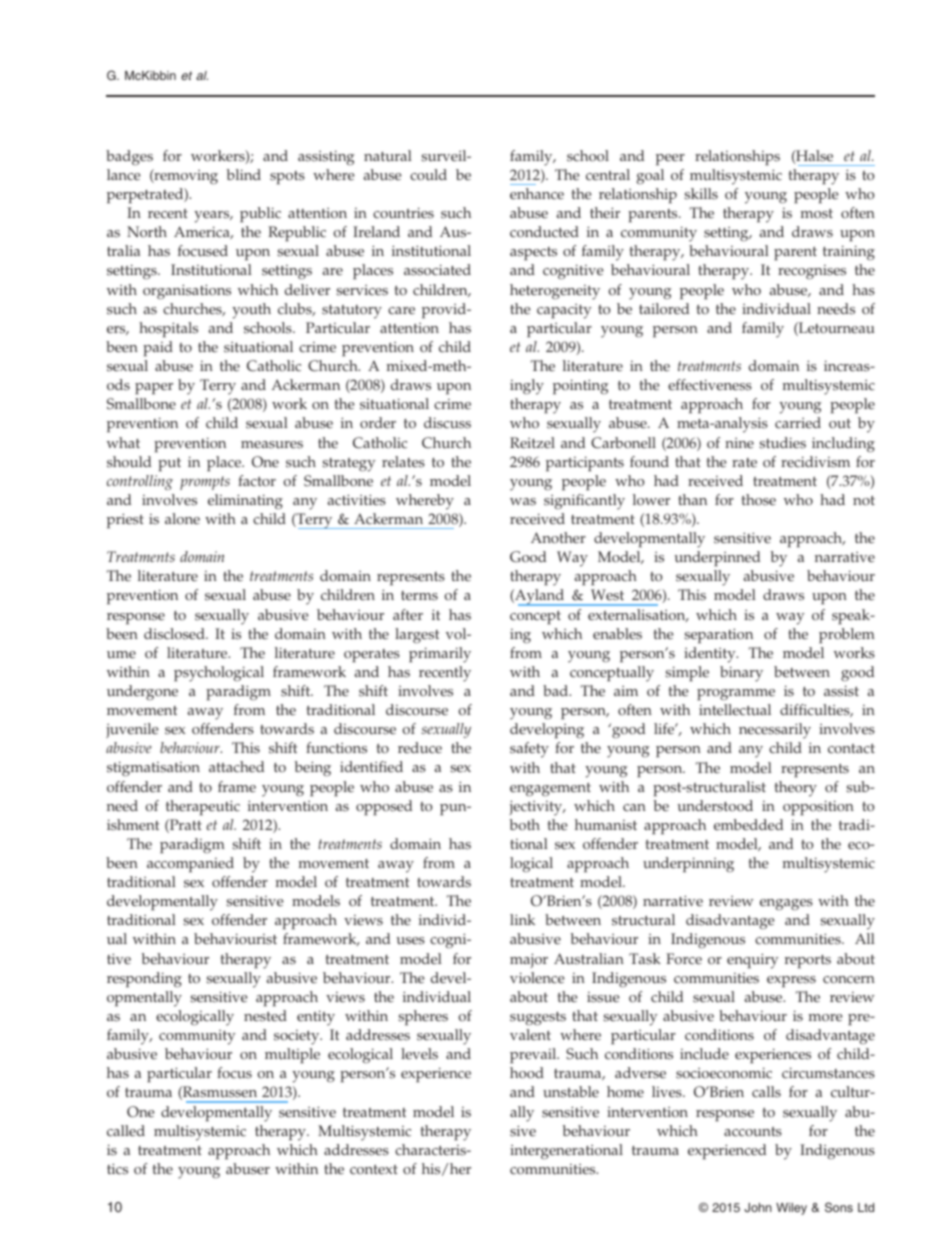 The image size is (952, 1251). Describe the element at coordinates (816, 213) in the image. I see `most` at that location.
